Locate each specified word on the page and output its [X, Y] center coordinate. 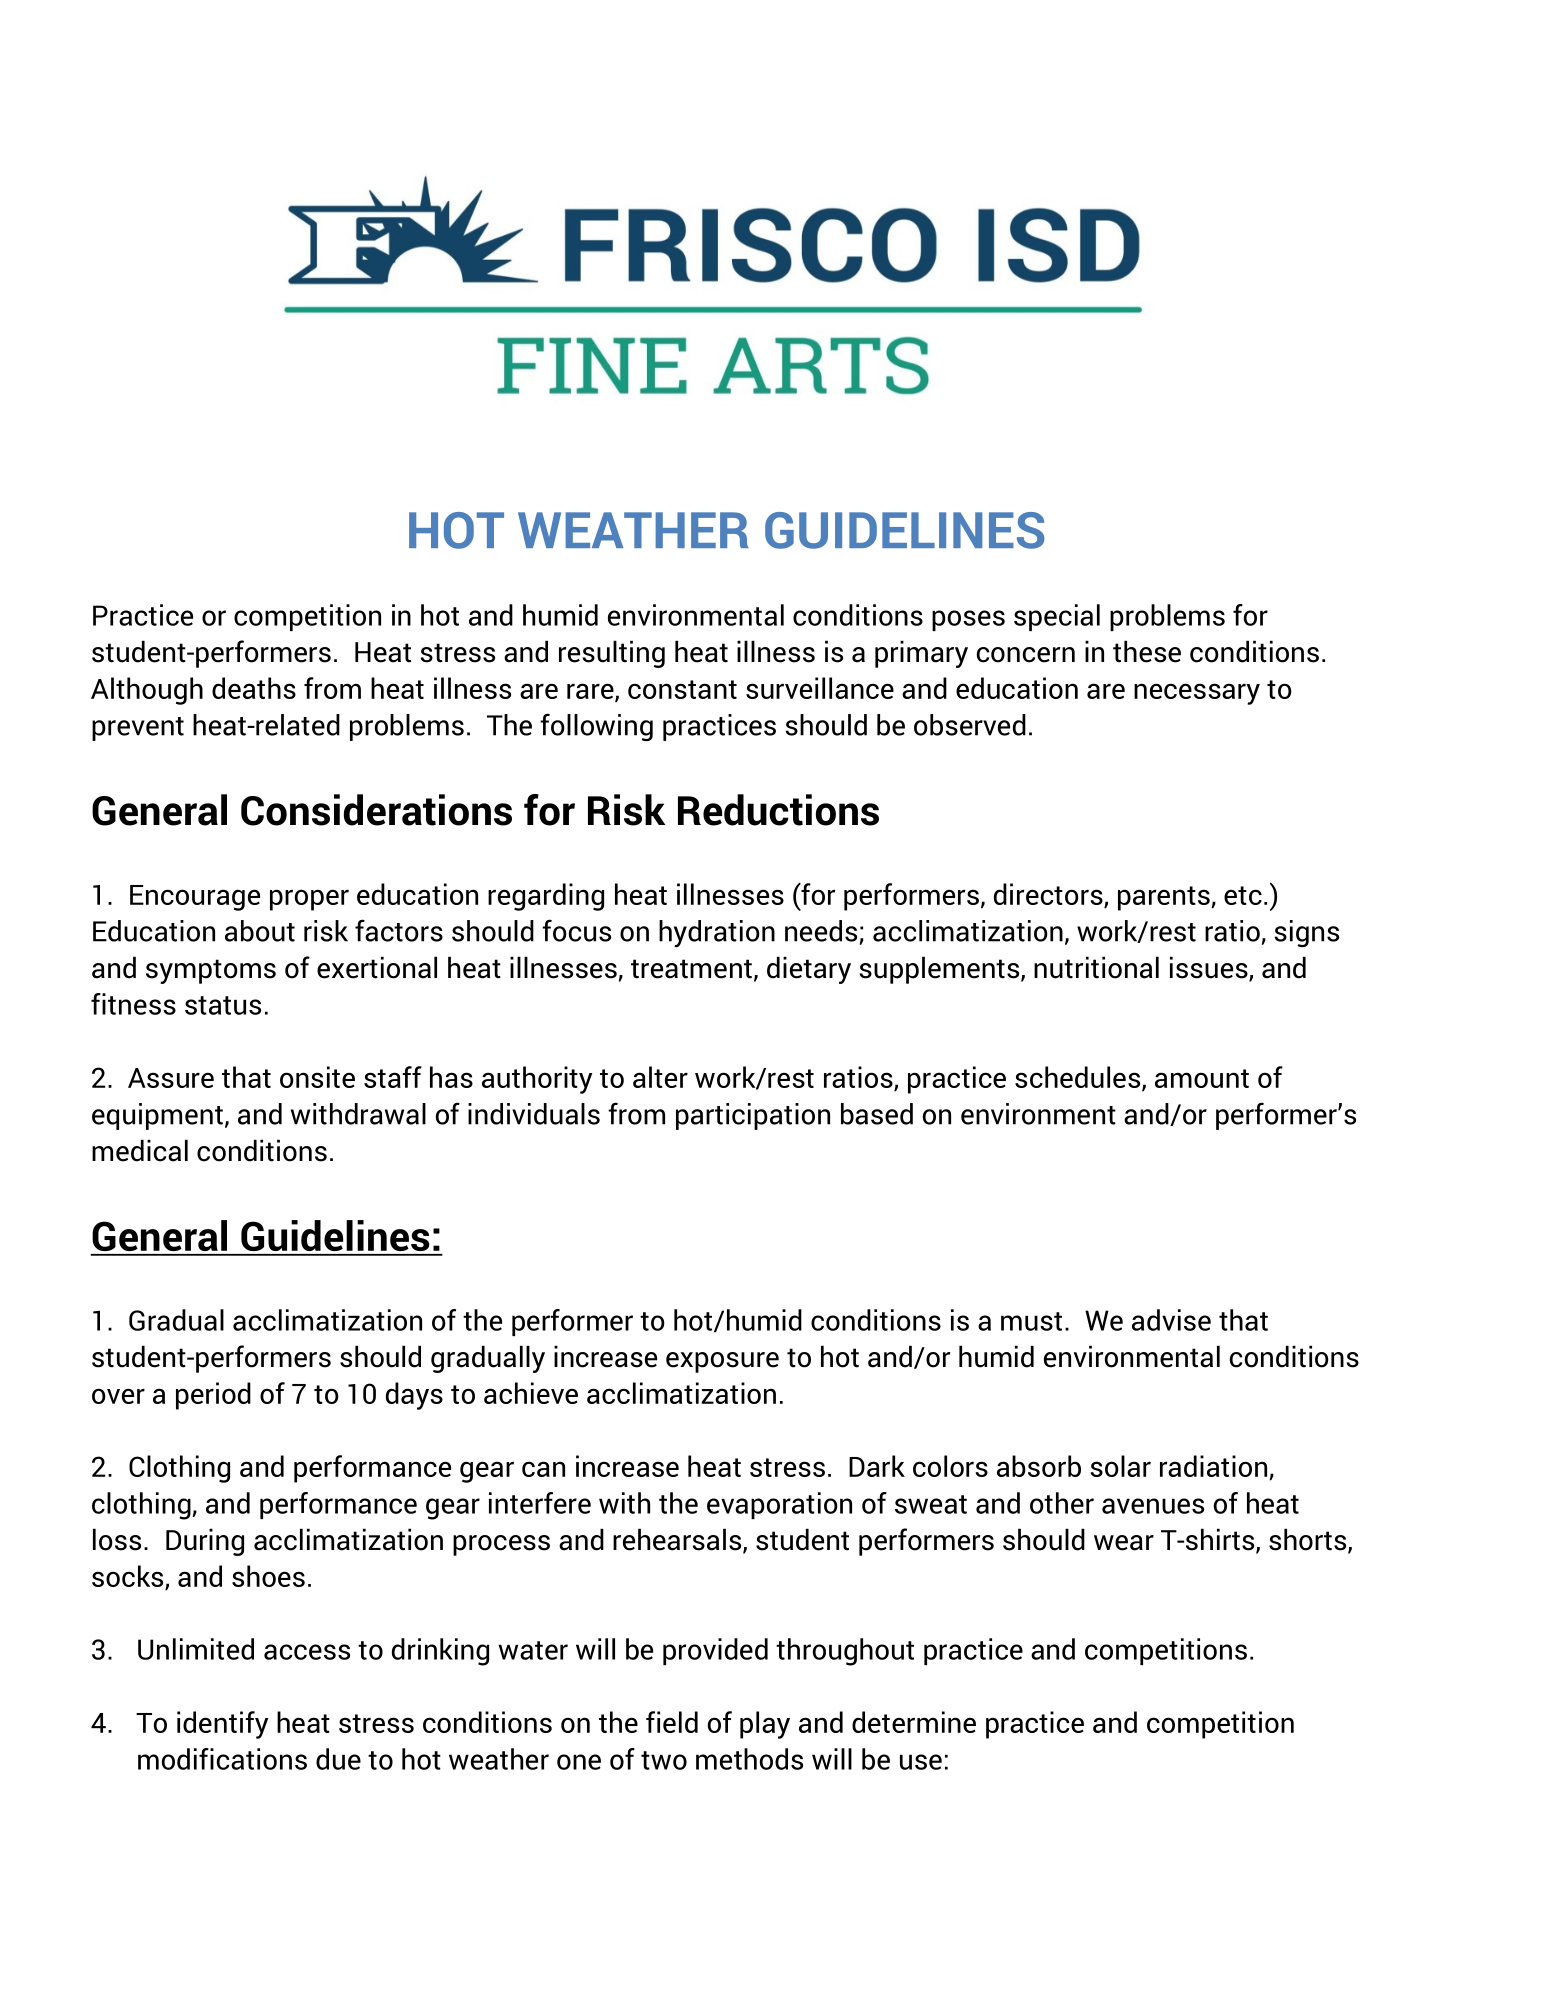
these [1147, 651]
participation [753, 1116]
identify [222, 1725]
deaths [254, 688]
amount [1202, 1078]
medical [140, 1150]
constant [682, 689]
